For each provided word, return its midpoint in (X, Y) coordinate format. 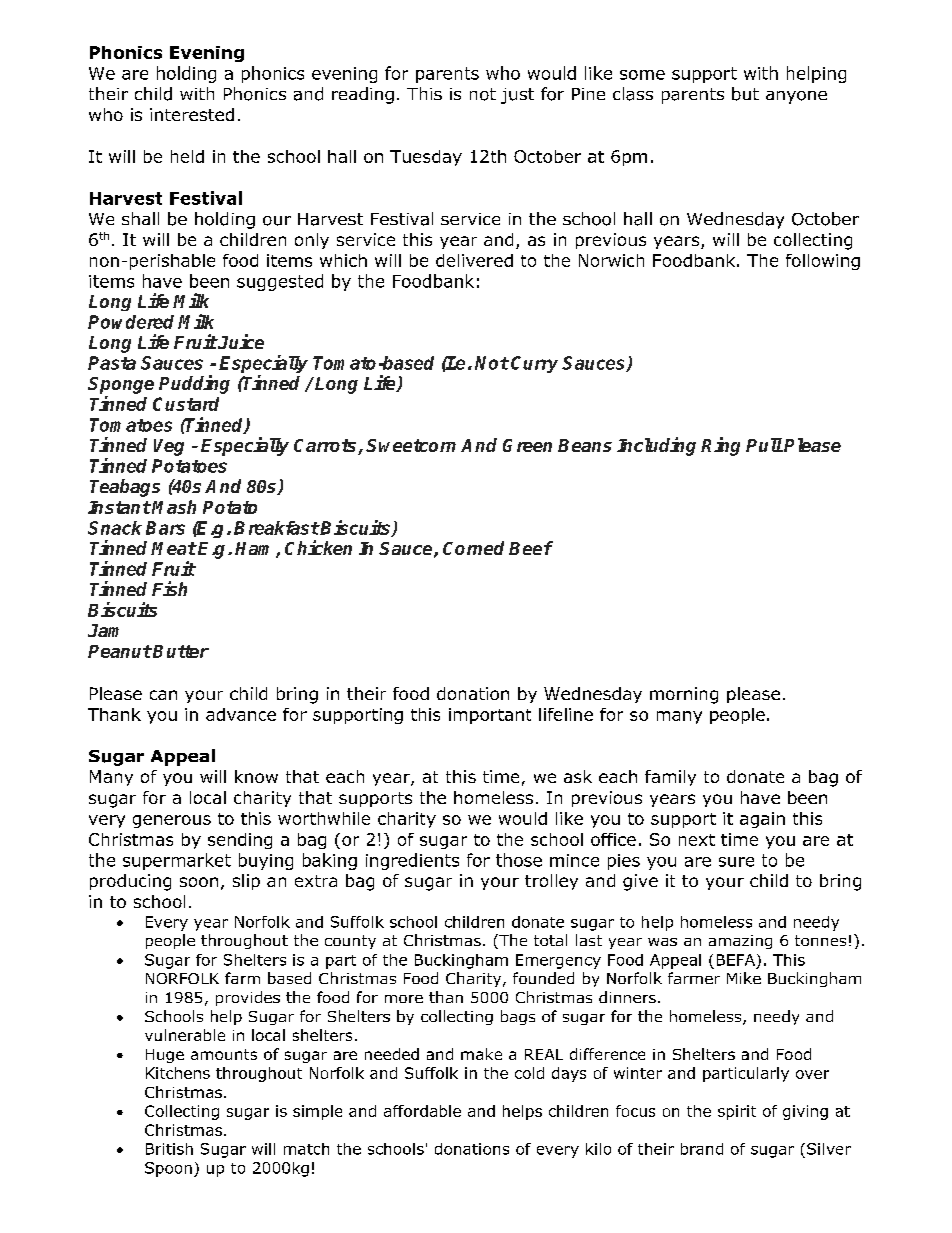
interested (192, 114)
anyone (796, 97)
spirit (737, 1112)
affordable (422, 1111)
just (517, 96)
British (169, 1149)
